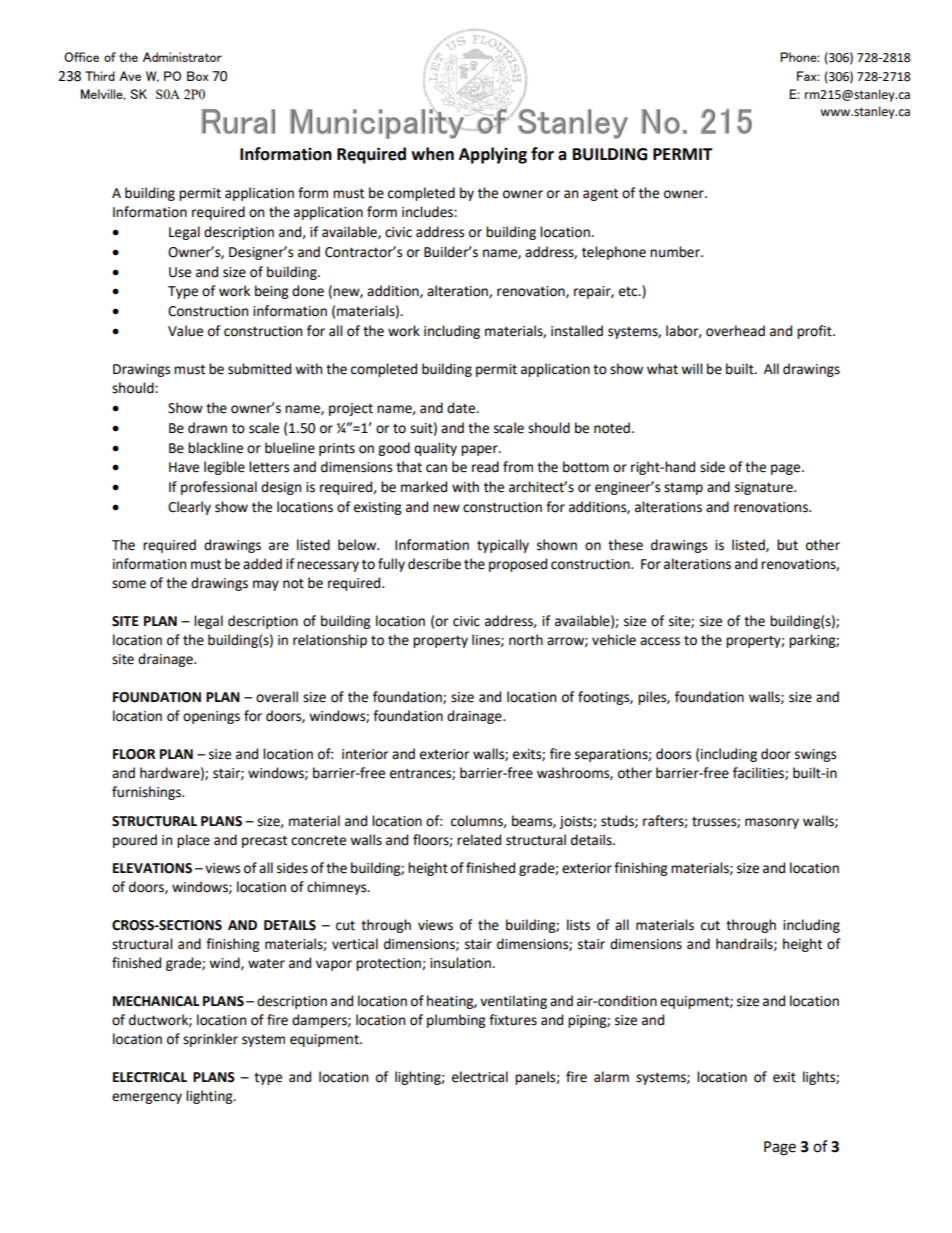  What do you see at coordinates (129, 584) in the image?
I see `some` at bounding box center [129, 584].
